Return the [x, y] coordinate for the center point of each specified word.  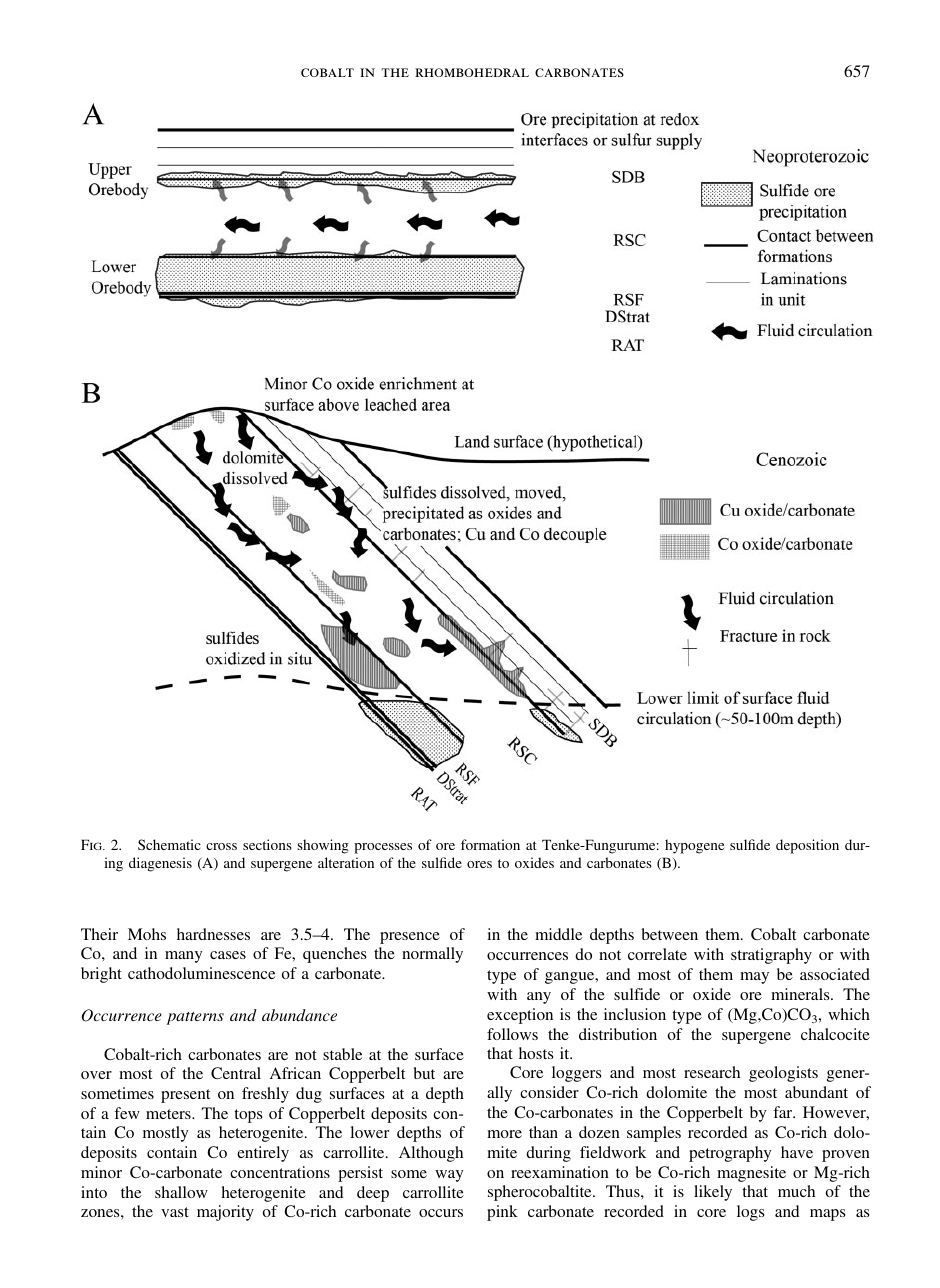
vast [175, 1212]
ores [479, 864]
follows [512, 1034]
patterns [195, 1018]
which [849, 1014]
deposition [807, 846]
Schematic [169, 844]
